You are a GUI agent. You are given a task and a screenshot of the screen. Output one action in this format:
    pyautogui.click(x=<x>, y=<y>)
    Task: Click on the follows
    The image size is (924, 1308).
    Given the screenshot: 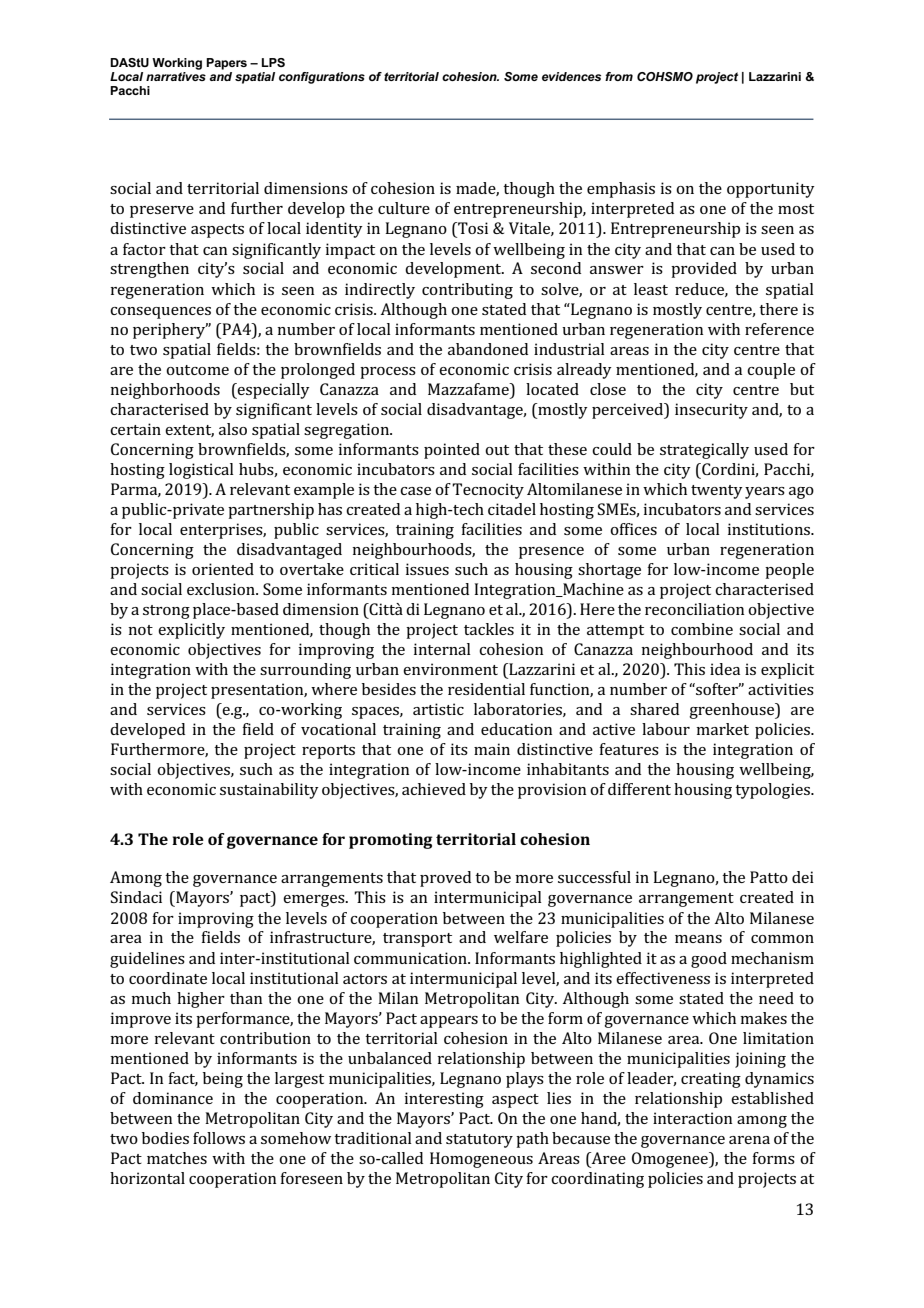 What is the action you would take?
    pyautogui.click(x=219, y=1138)
